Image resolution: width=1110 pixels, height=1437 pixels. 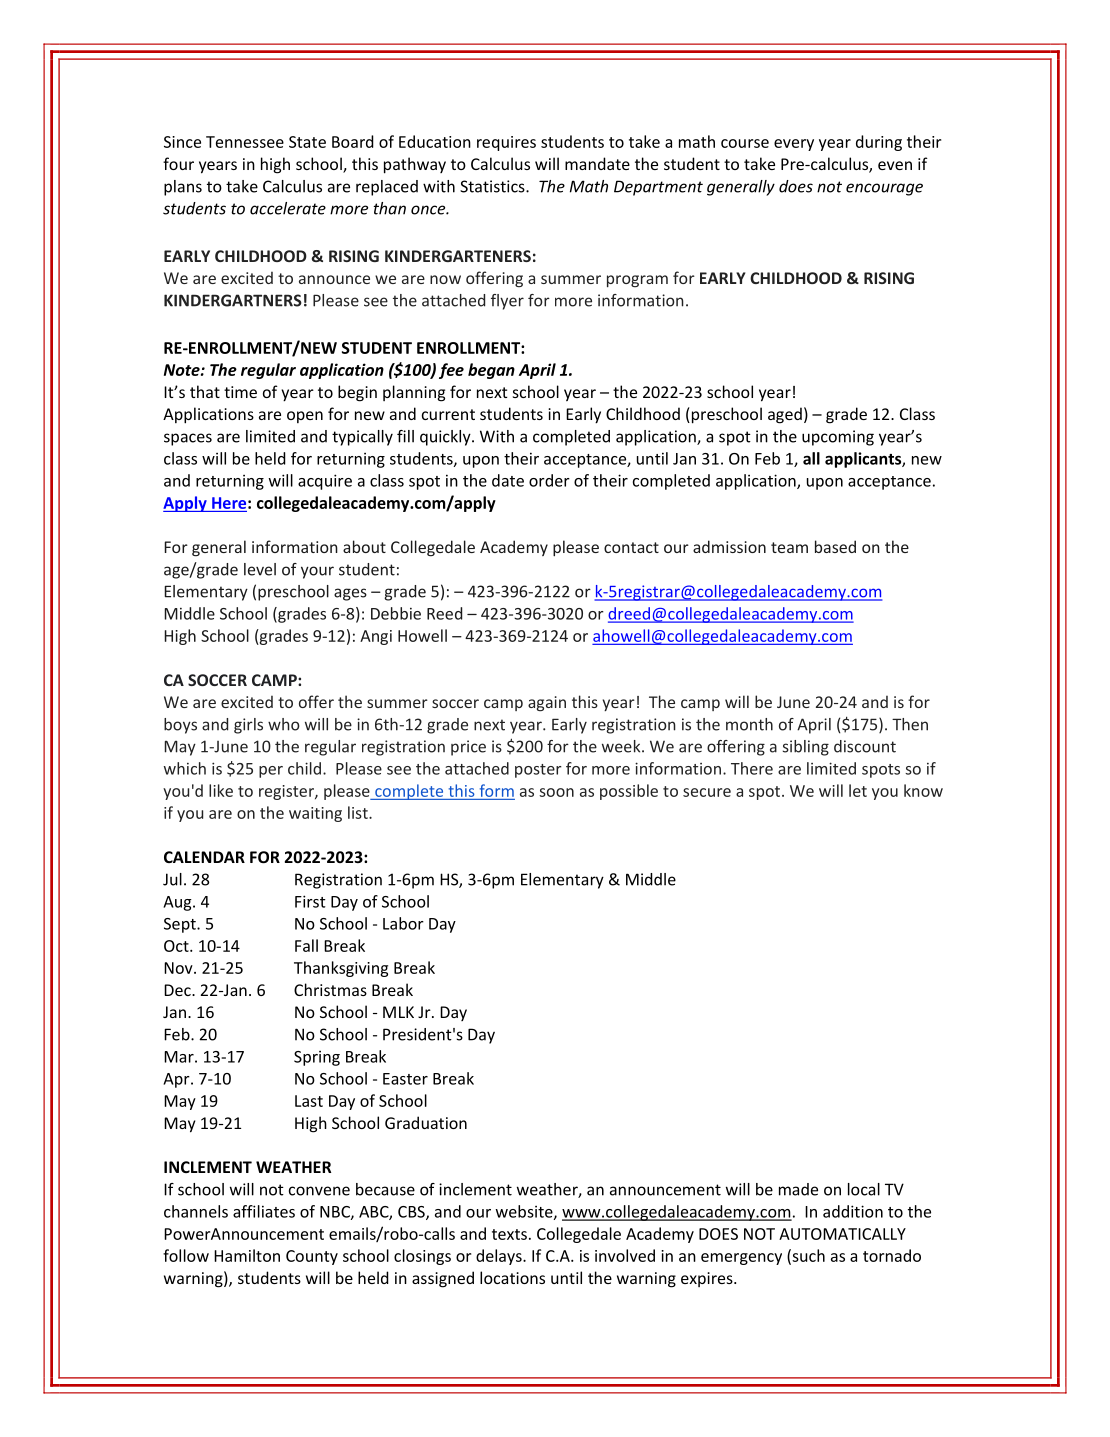 What do you see at coordinates (245, 142) in the screenshot?
I see `Tennessee` at bounding box center [245, 142].
